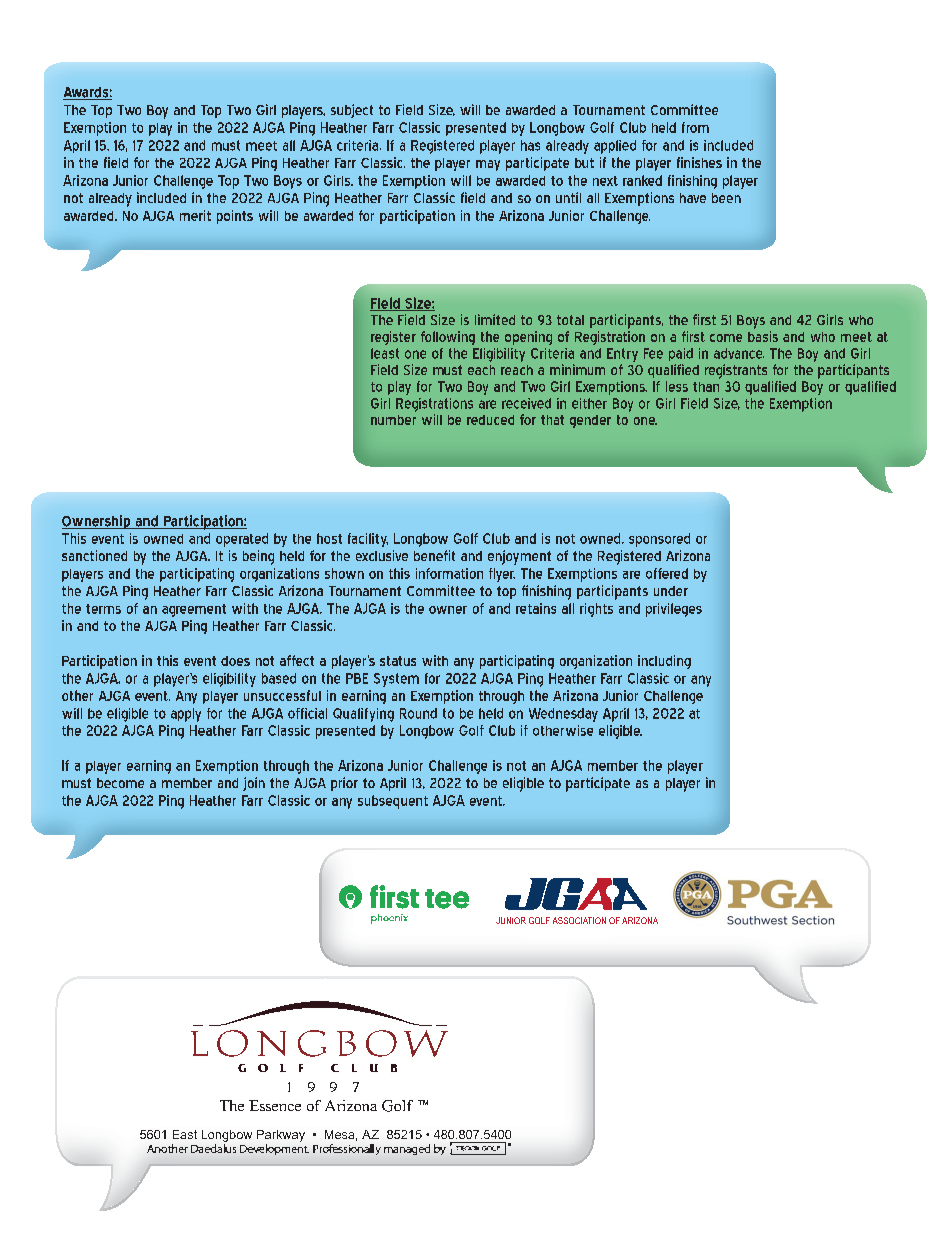 Image resolution: width=952 pixels, height=1233 pixels. What do you see at coordinates (695, 127) in the screenshot?
I see `from` at bounding box center [695, 127].
